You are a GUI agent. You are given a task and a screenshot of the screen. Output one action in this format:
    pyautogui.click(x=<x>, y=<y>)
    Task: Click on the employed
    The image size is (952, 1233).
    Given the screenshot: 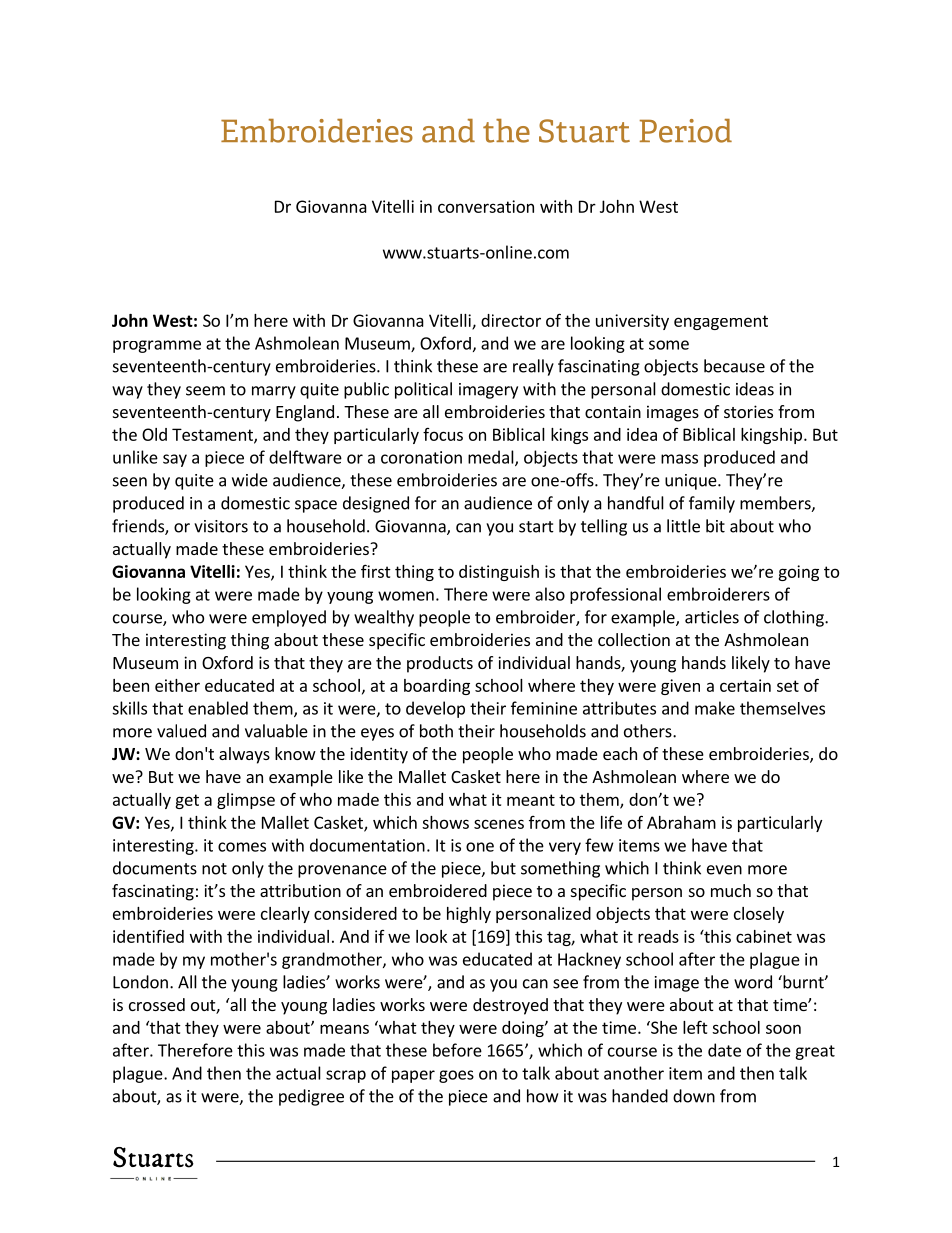 What is the action you would take?
    pyautogui.click(x=289, y=618)
